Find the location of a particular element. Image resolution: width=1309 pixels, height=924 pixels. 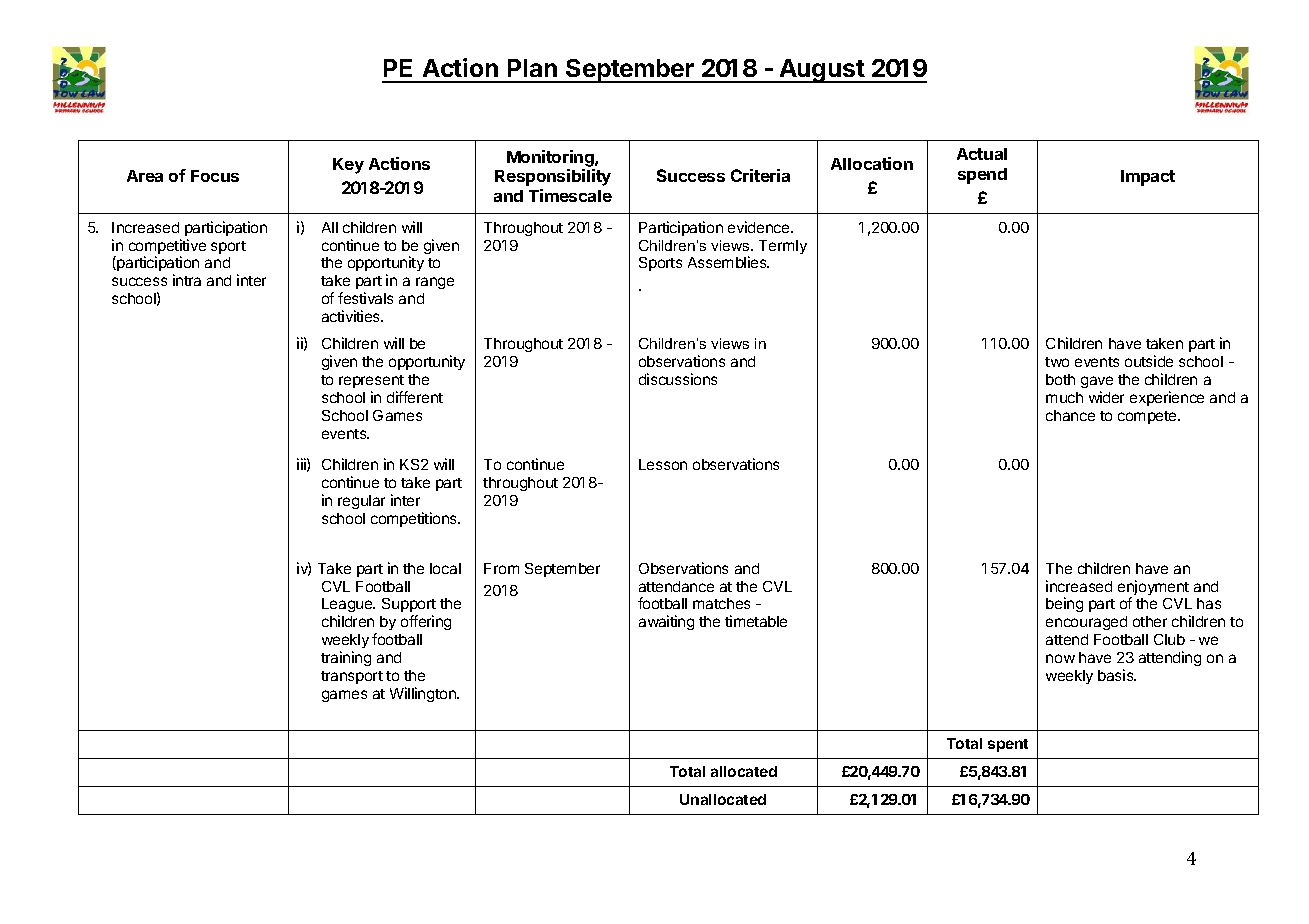

competitive is located at coordinates (167, 248).
